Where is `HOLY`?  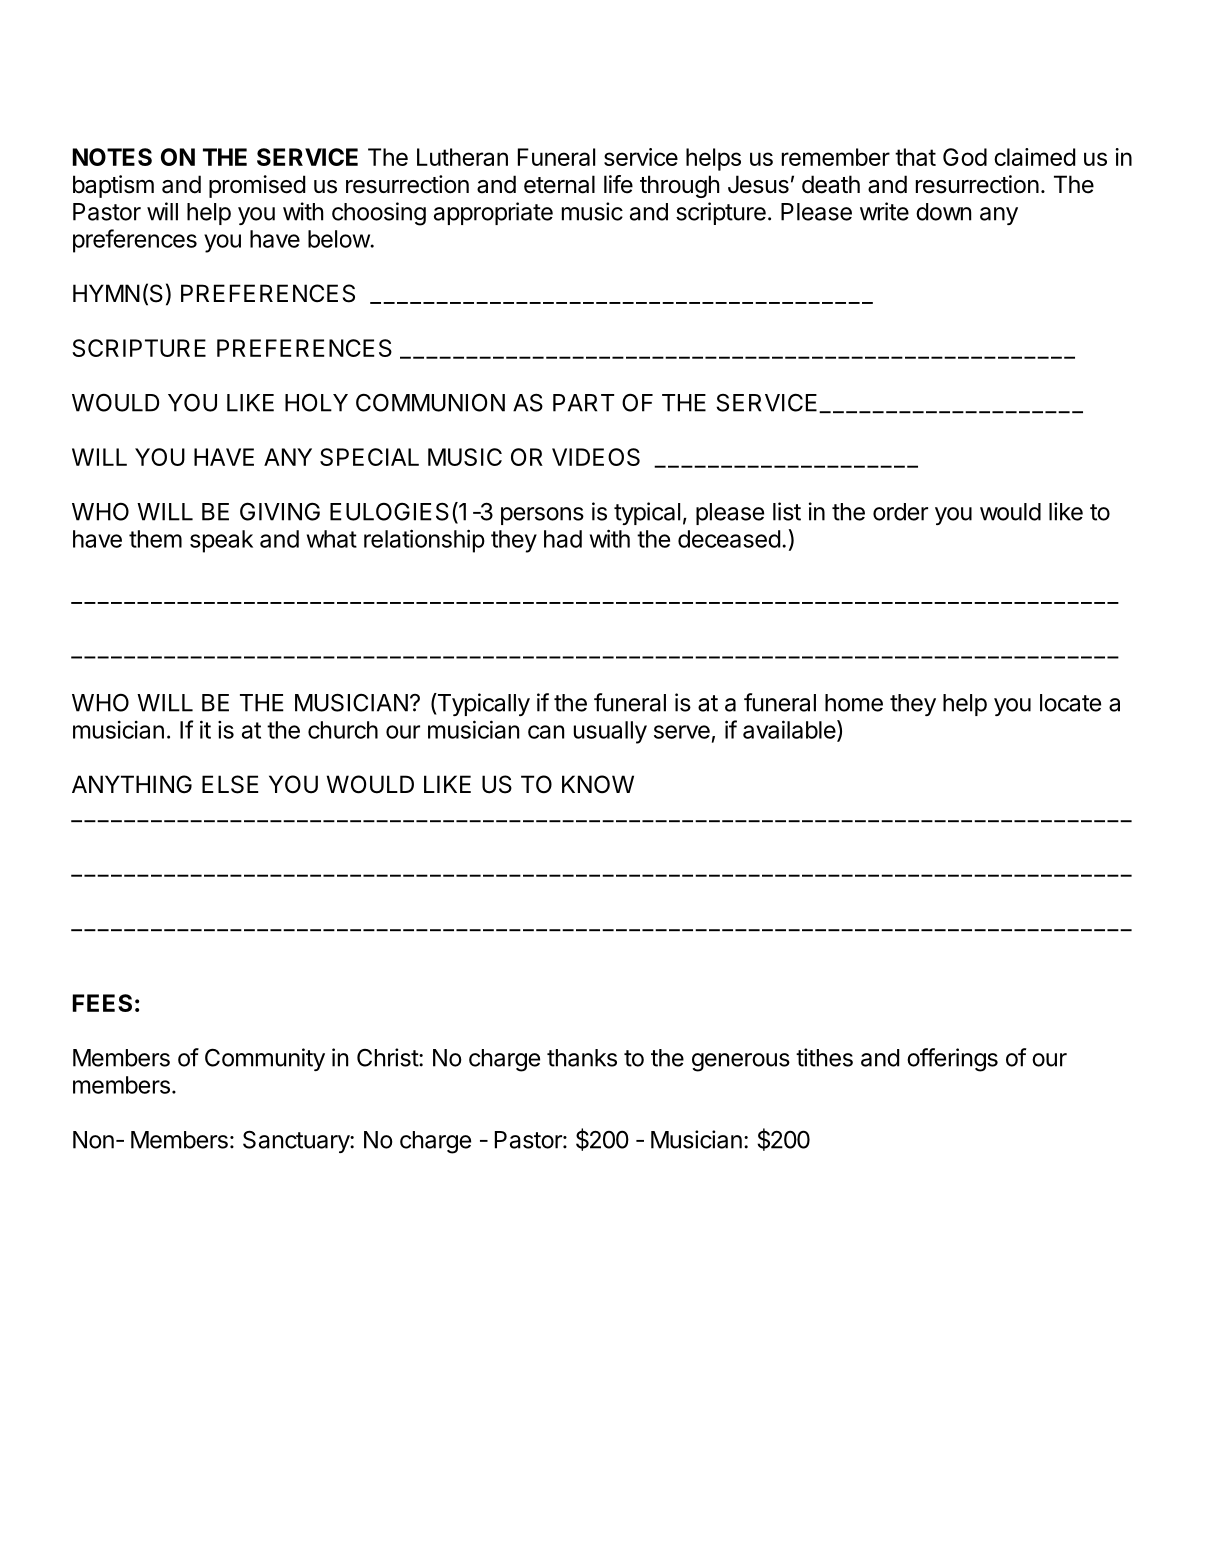
HOLY is located at coordinates (316, 402).
